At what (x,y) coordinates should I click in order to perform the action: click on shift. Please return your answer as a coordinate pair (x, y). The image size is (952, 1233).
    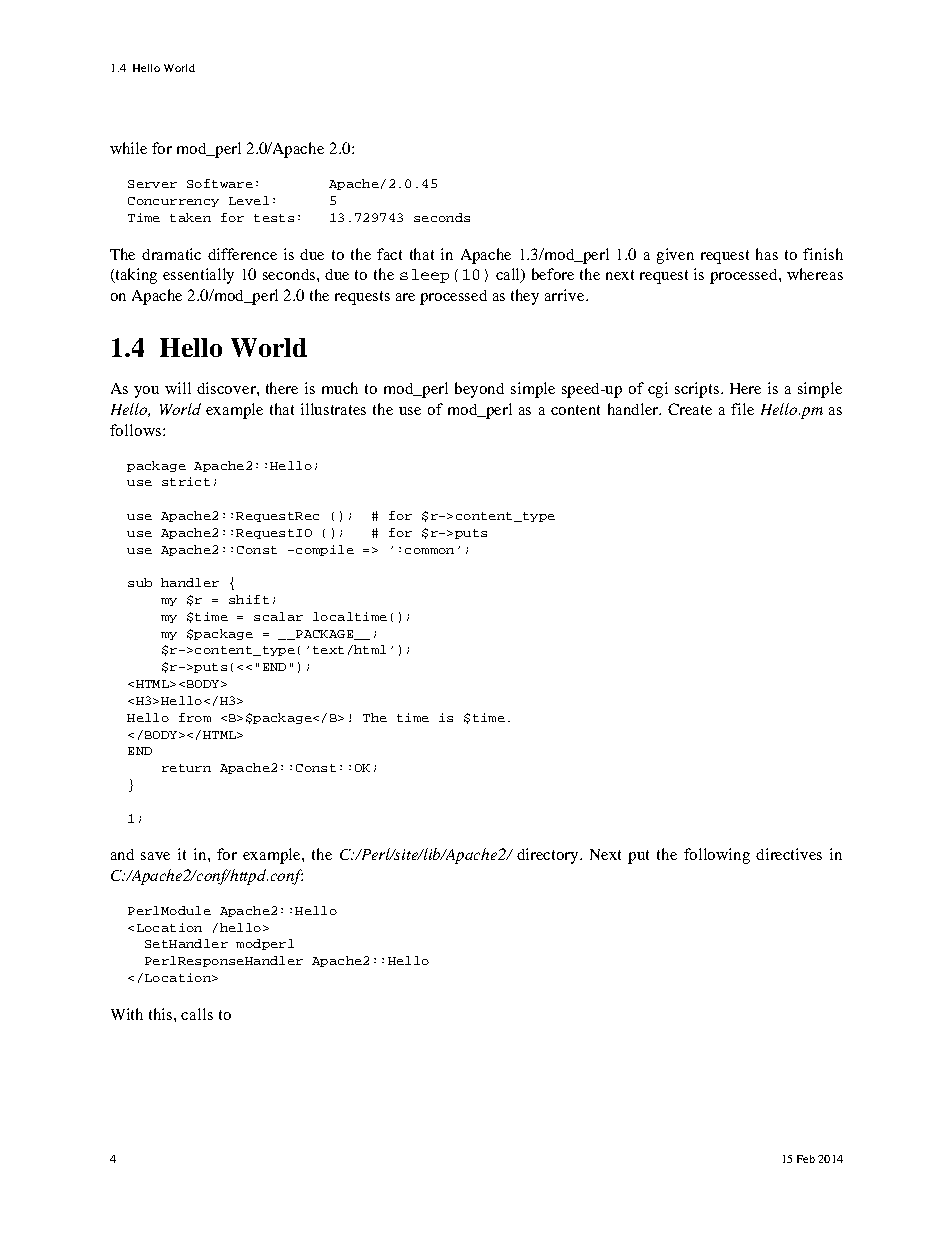
    Looking at the image, I should click on (249, 599).
